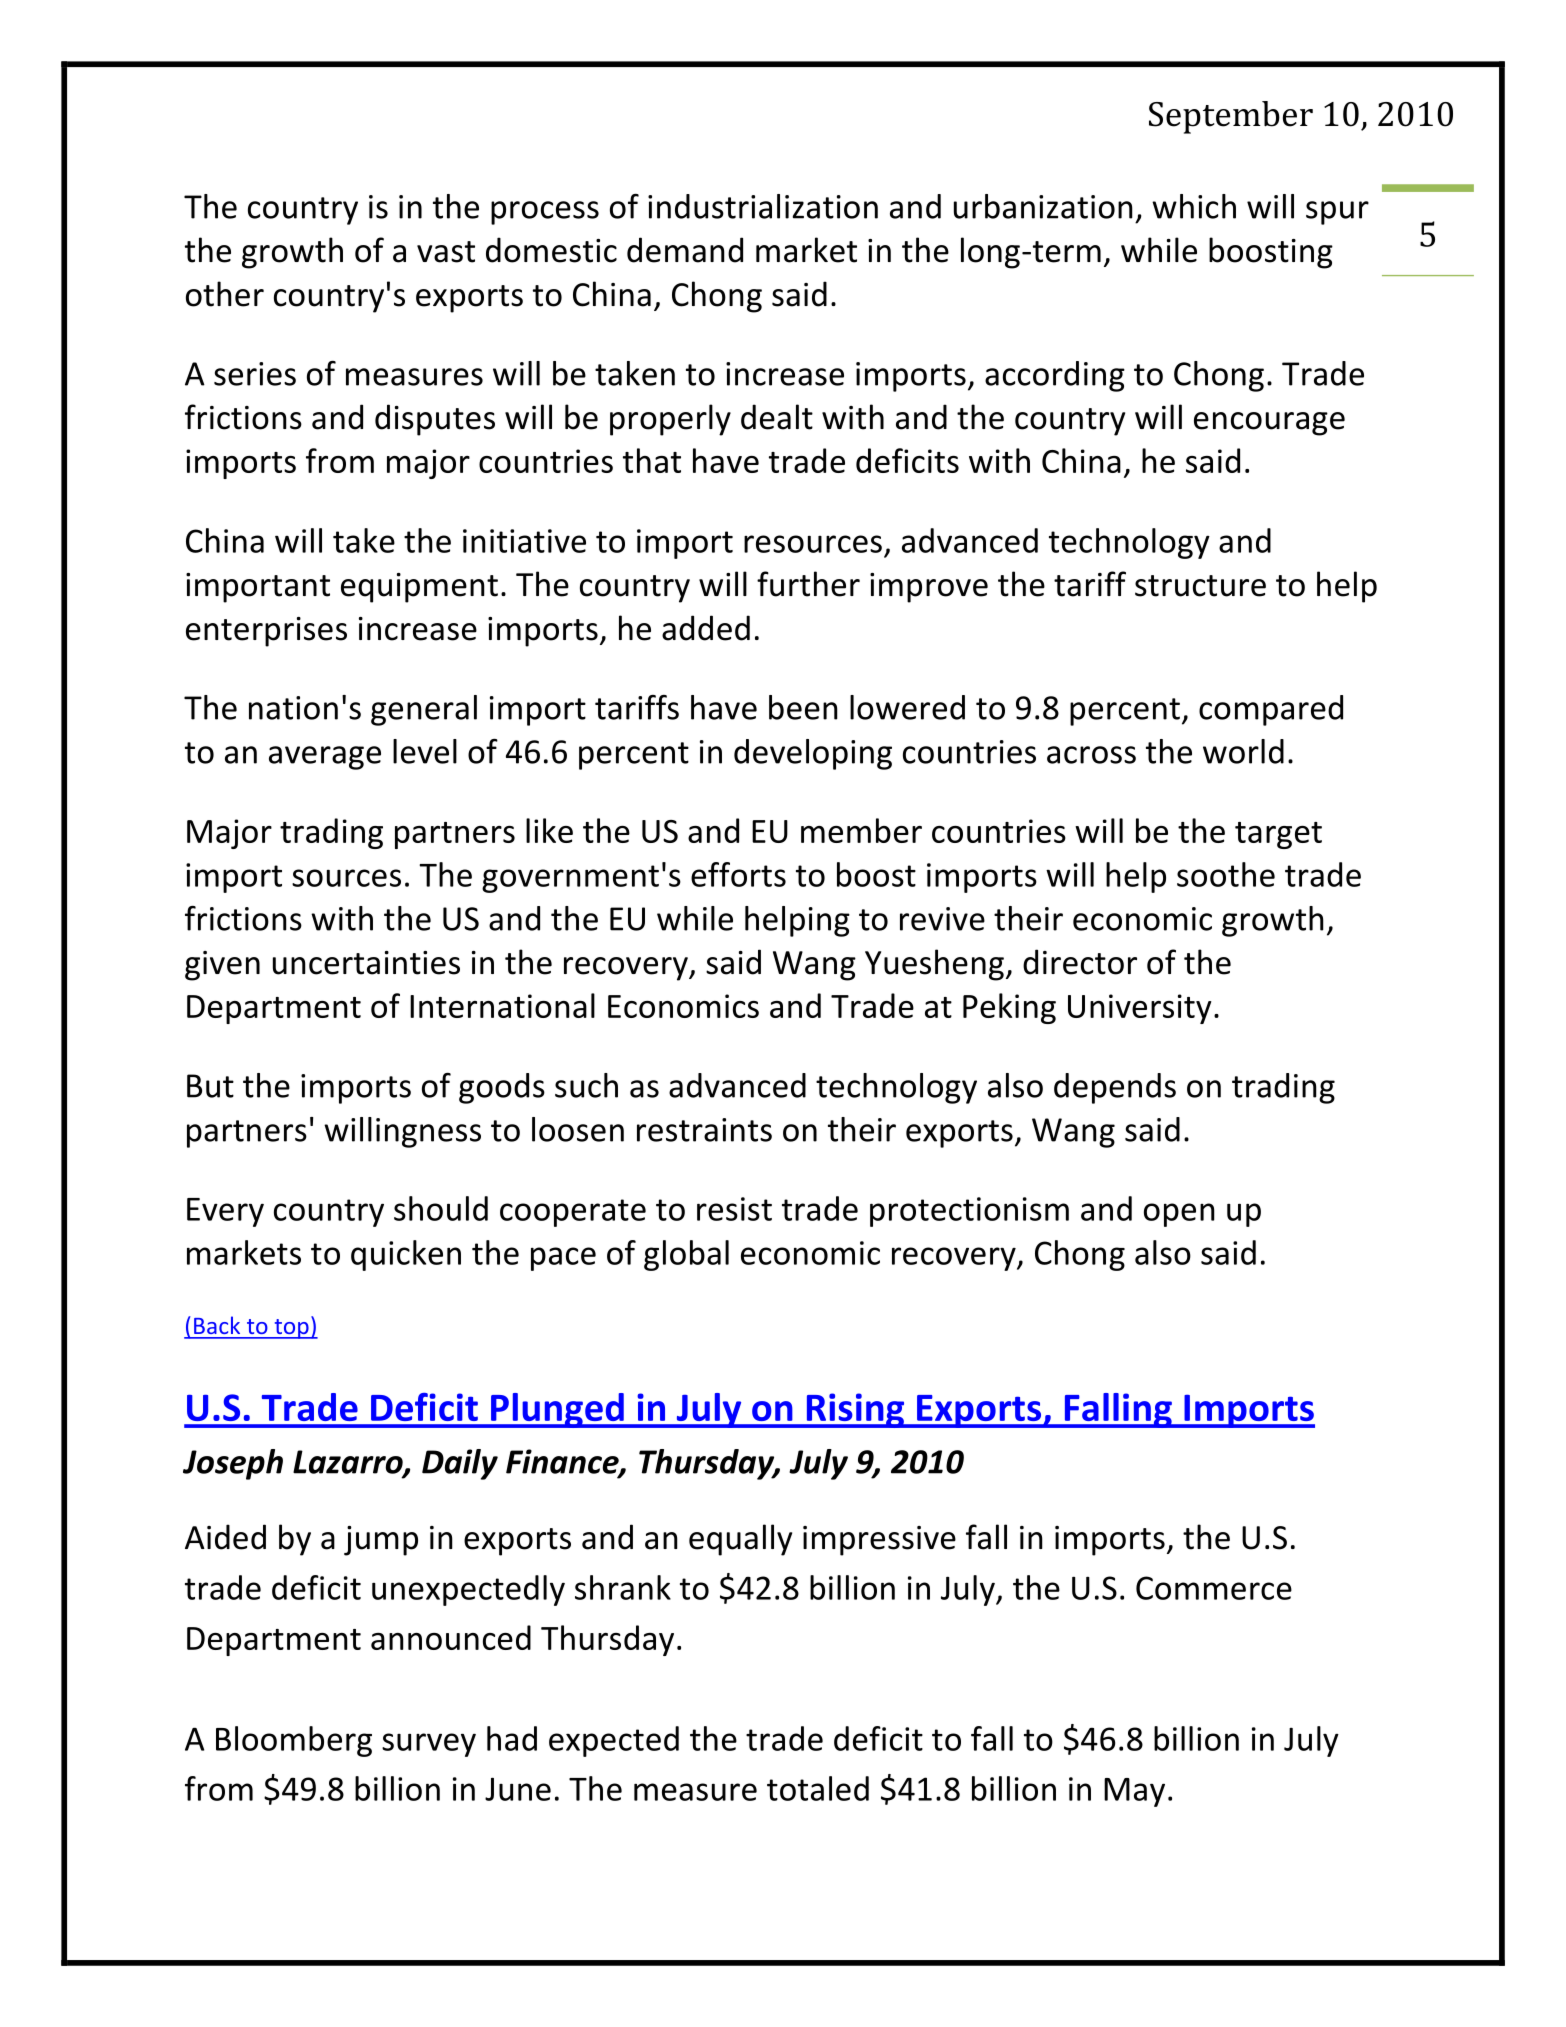  Describe the element at coordinates (763, 206) in the page. I see `industrialization` at that location.
